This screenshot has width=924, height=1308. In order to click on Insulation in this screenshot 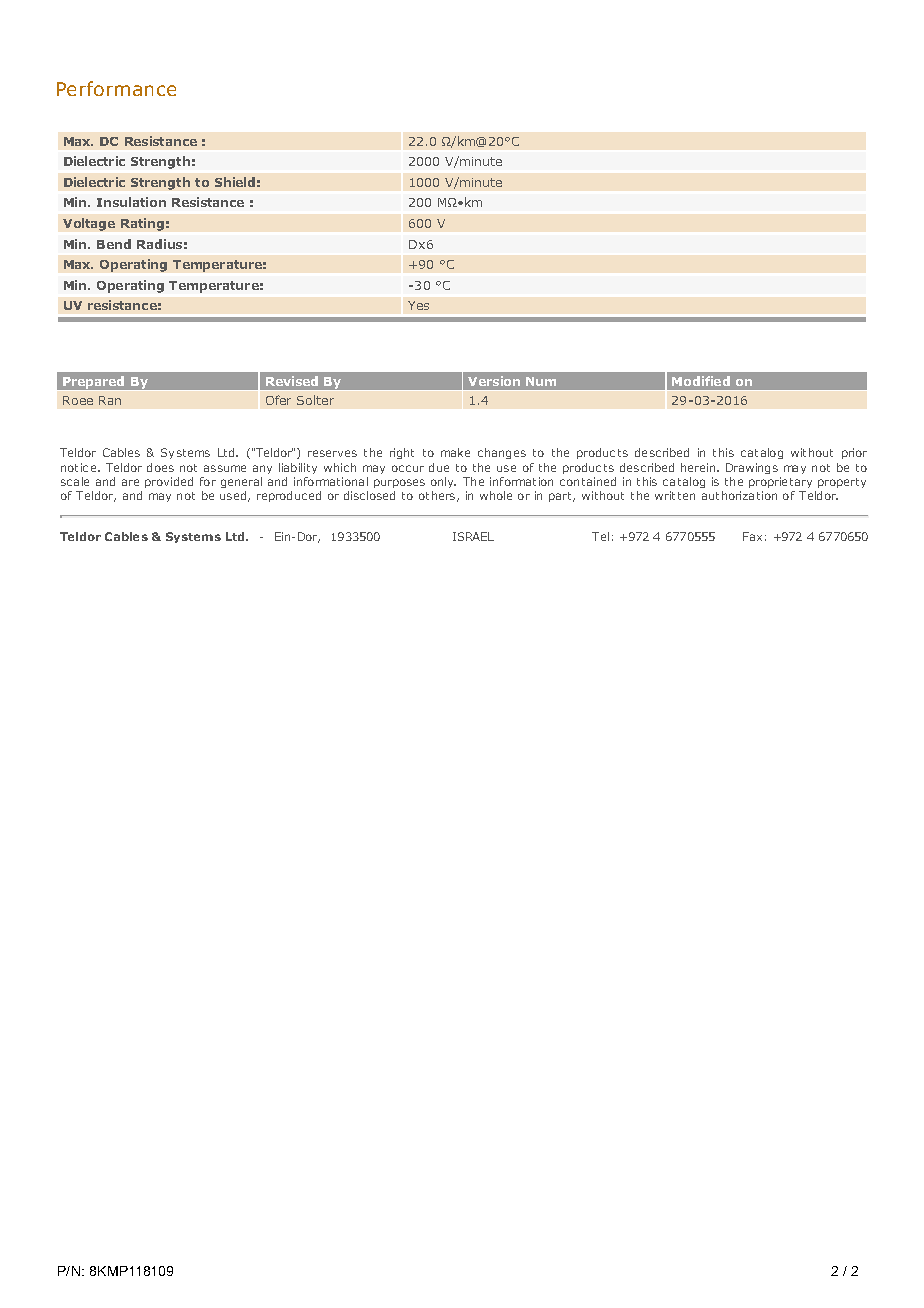, I will do `click(131, 202)`.
